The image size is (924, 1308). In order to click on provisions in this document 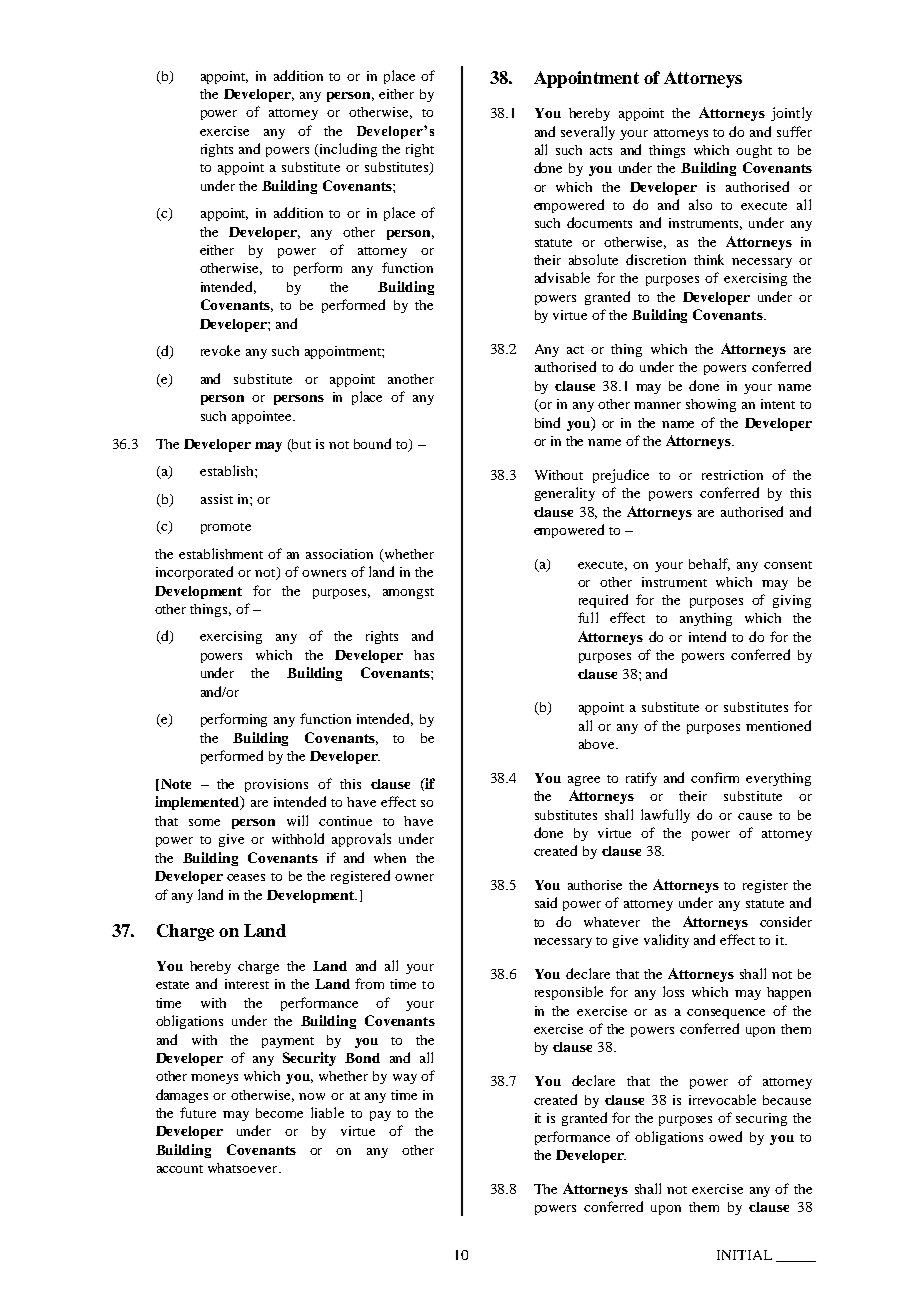, I will do `click(276, 785)`.
